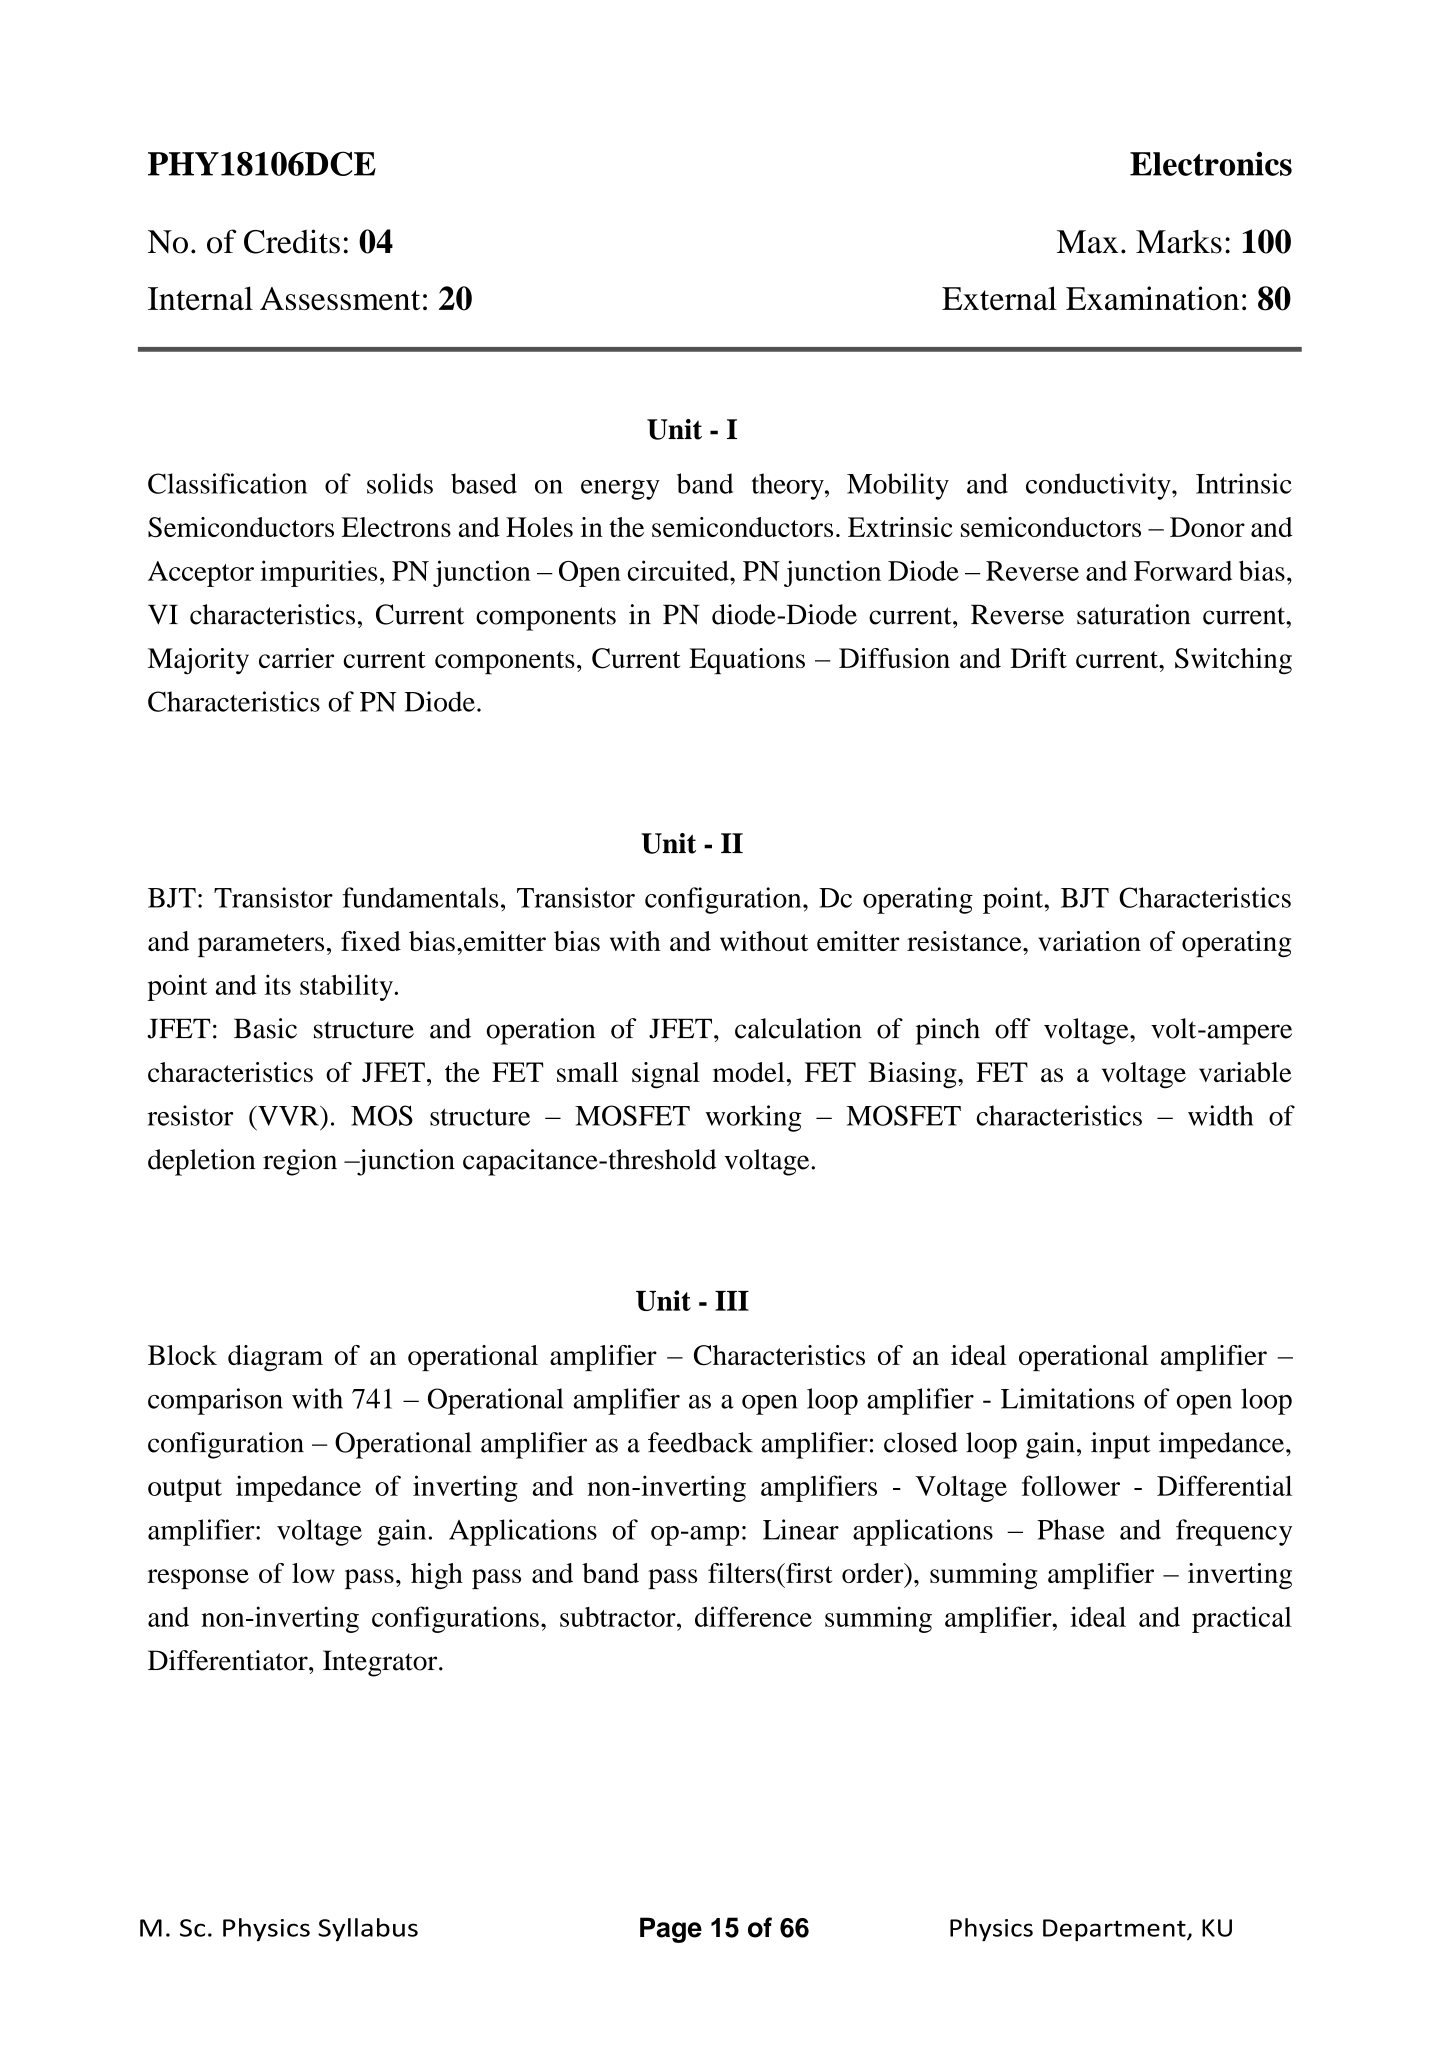  What do you see at coordinates (265, 1028) in the page?
I see `Basic` at bounding box center [265, 1028].
